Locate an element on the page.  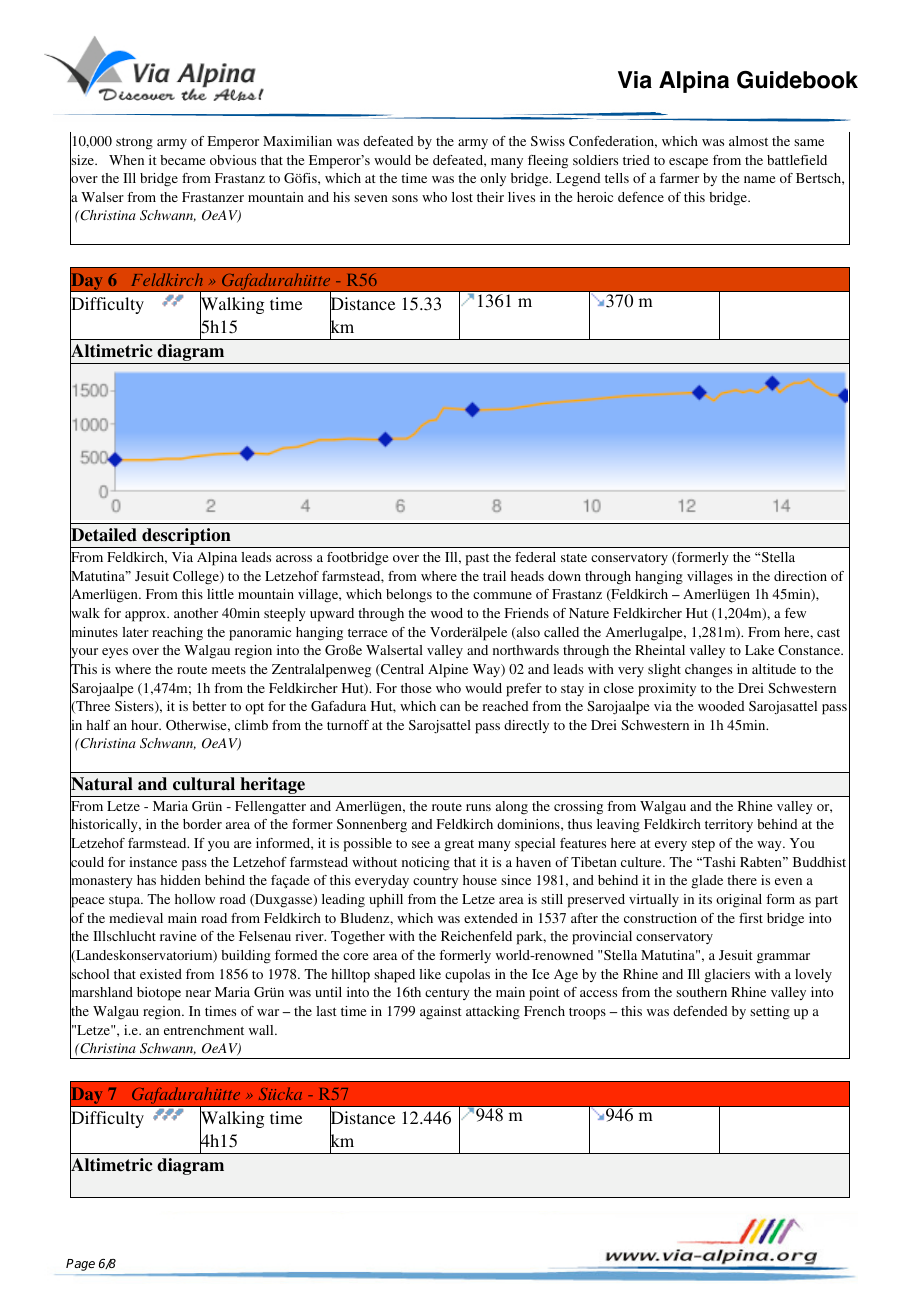
runs is located at coordinates (478, 807).
